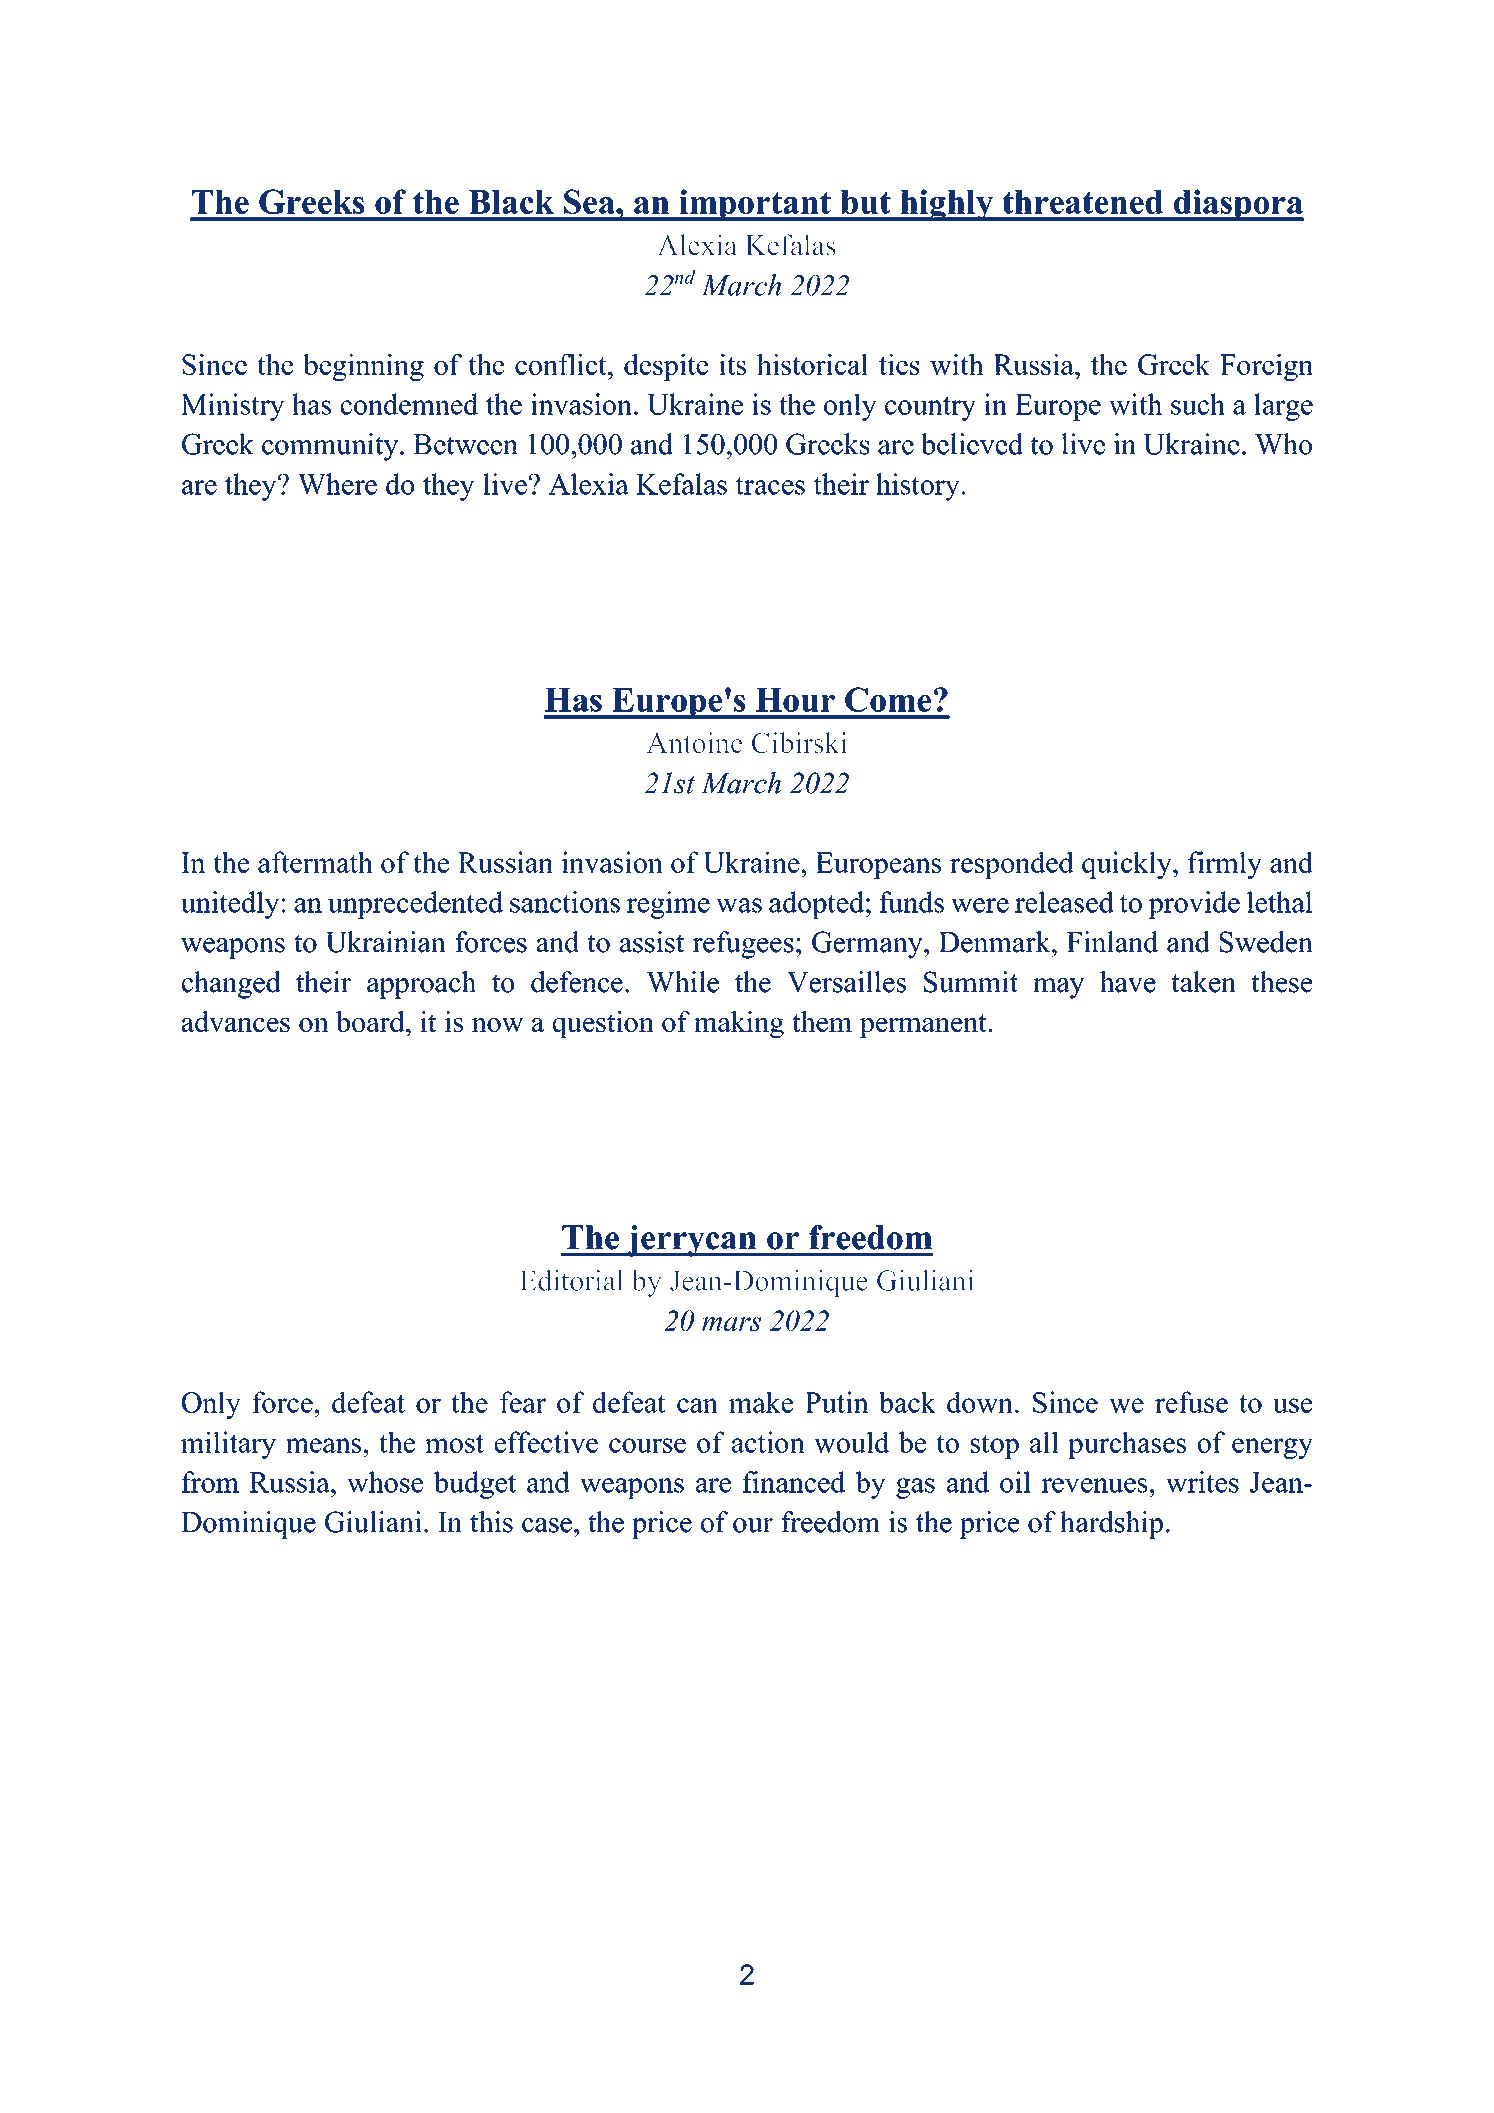 This screenshot has height=2113, width=1494. What do you see at coordinates (1202, 1482) in the screenshot?
I see `writes` at bounding box center [1202, 1482].
